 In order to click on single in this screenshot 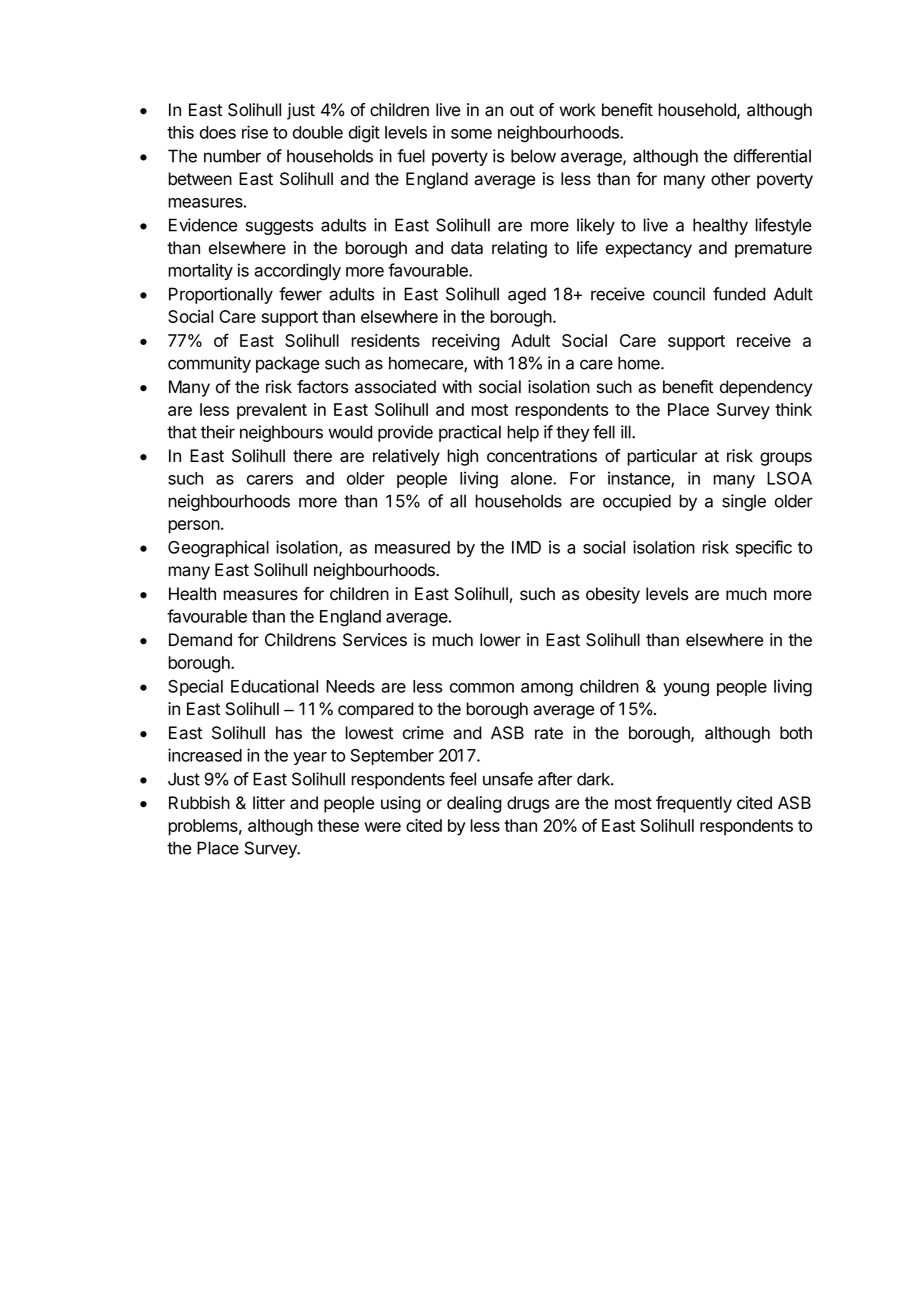, I will do `click(744, 502)`.
